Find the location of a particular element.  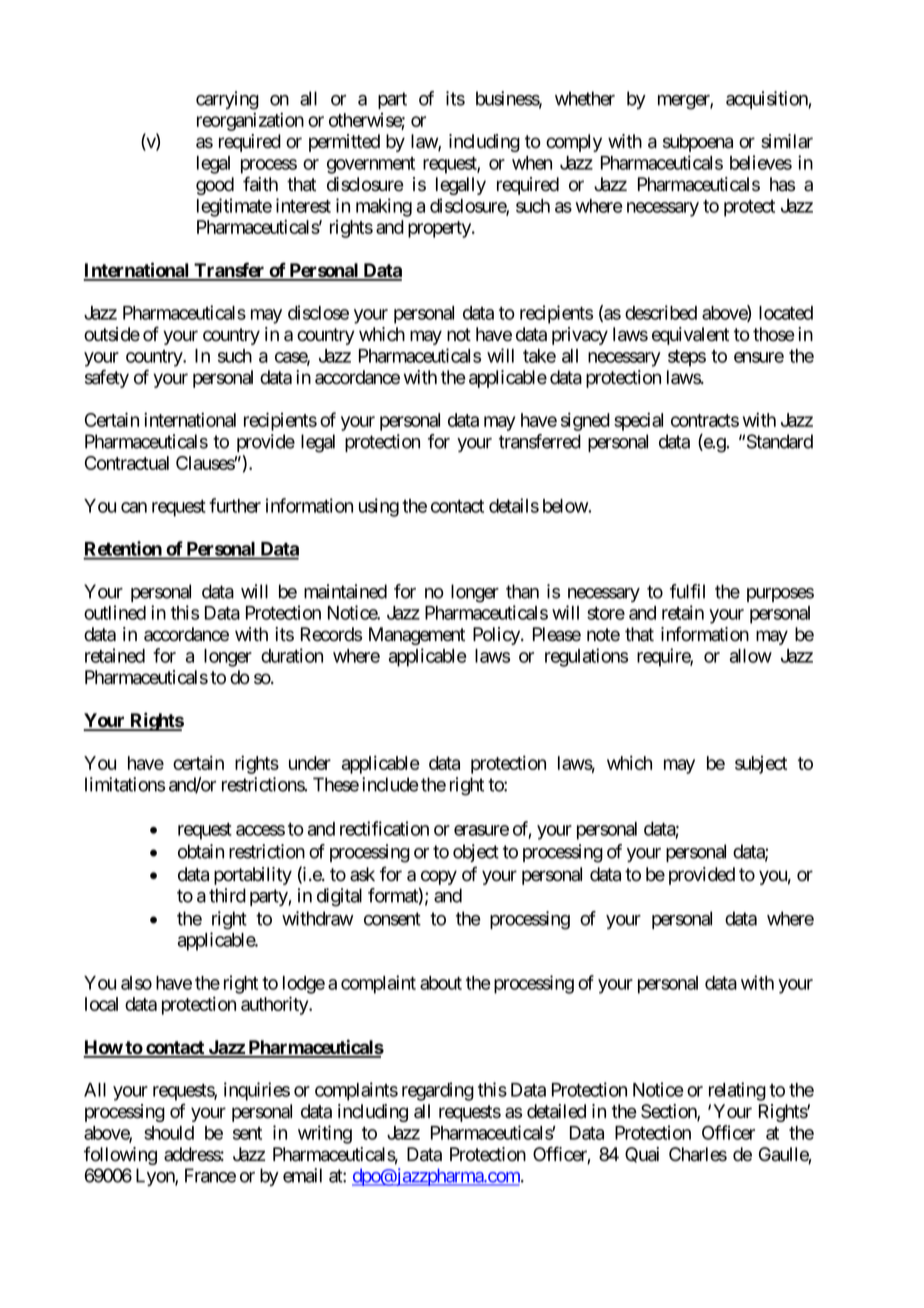

Quai is located at coordinates (642, 1155).
